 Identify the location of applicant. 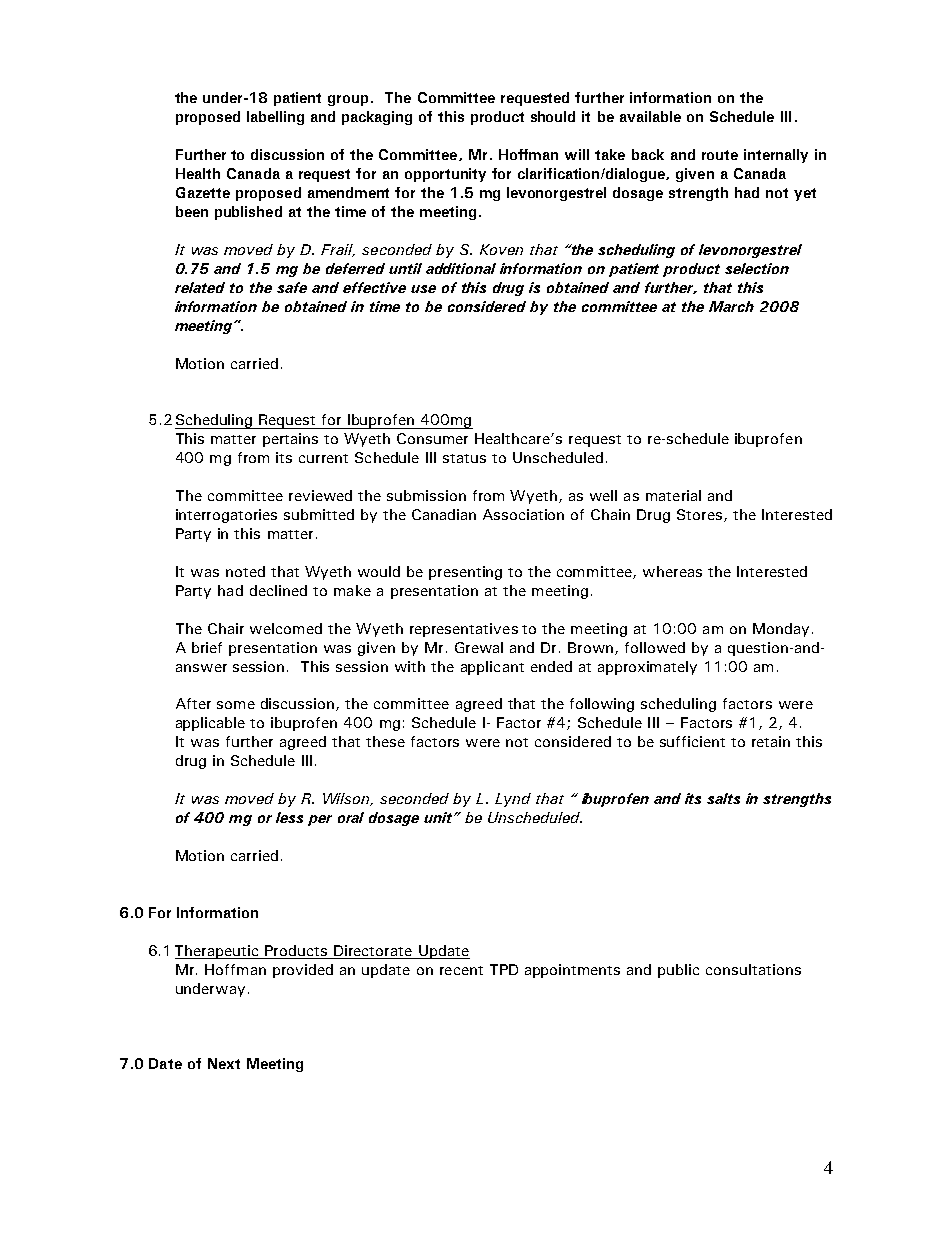
(492, 668).
